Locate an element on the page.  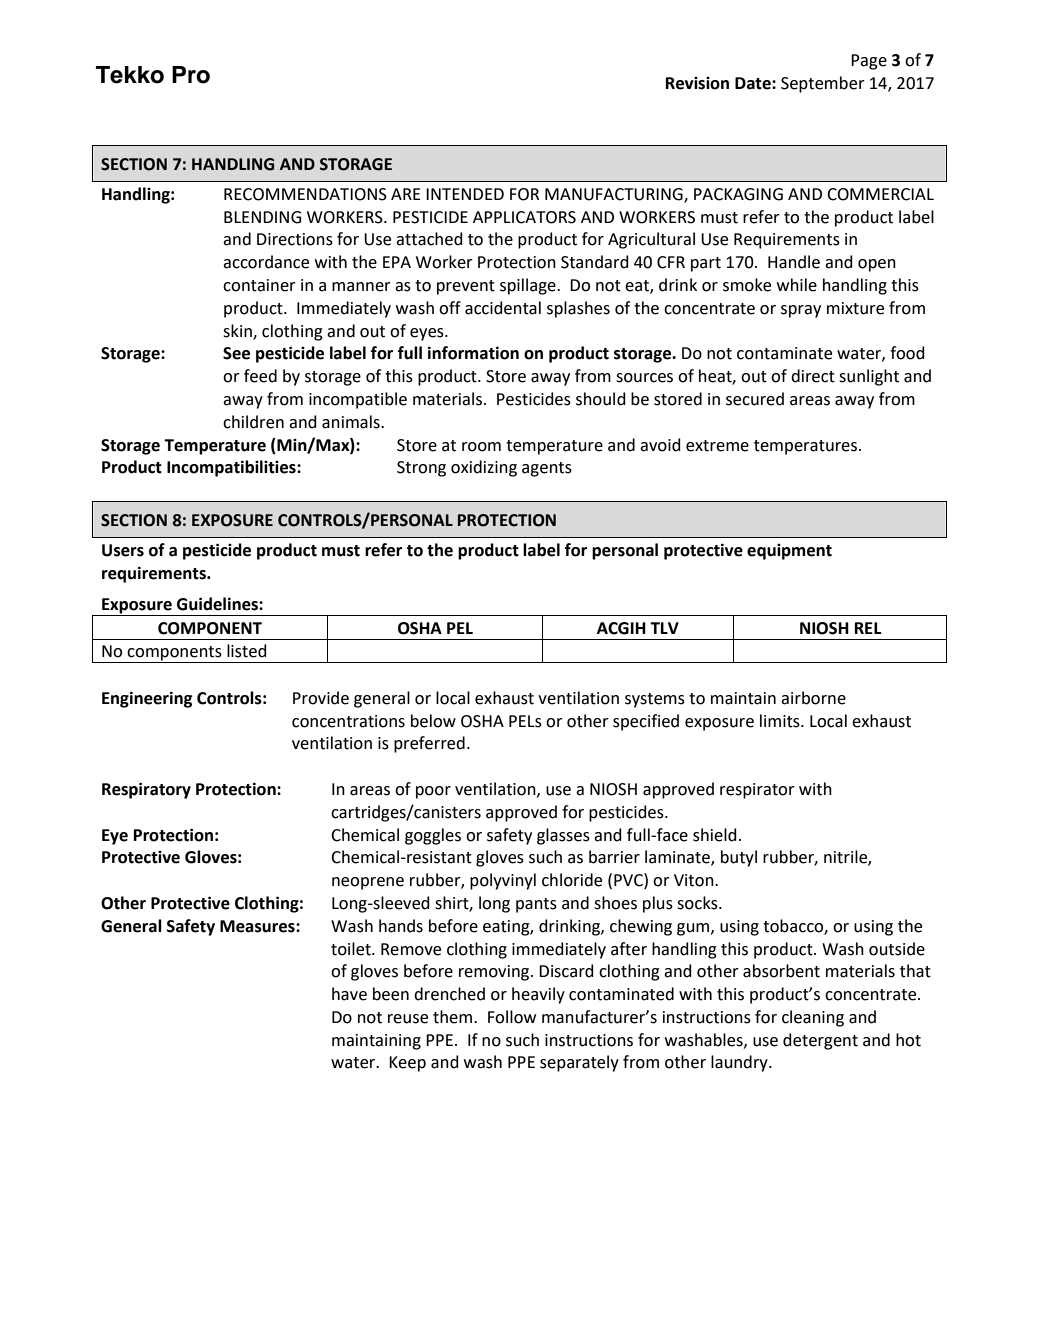
while is located at coordinates (797, 285).
